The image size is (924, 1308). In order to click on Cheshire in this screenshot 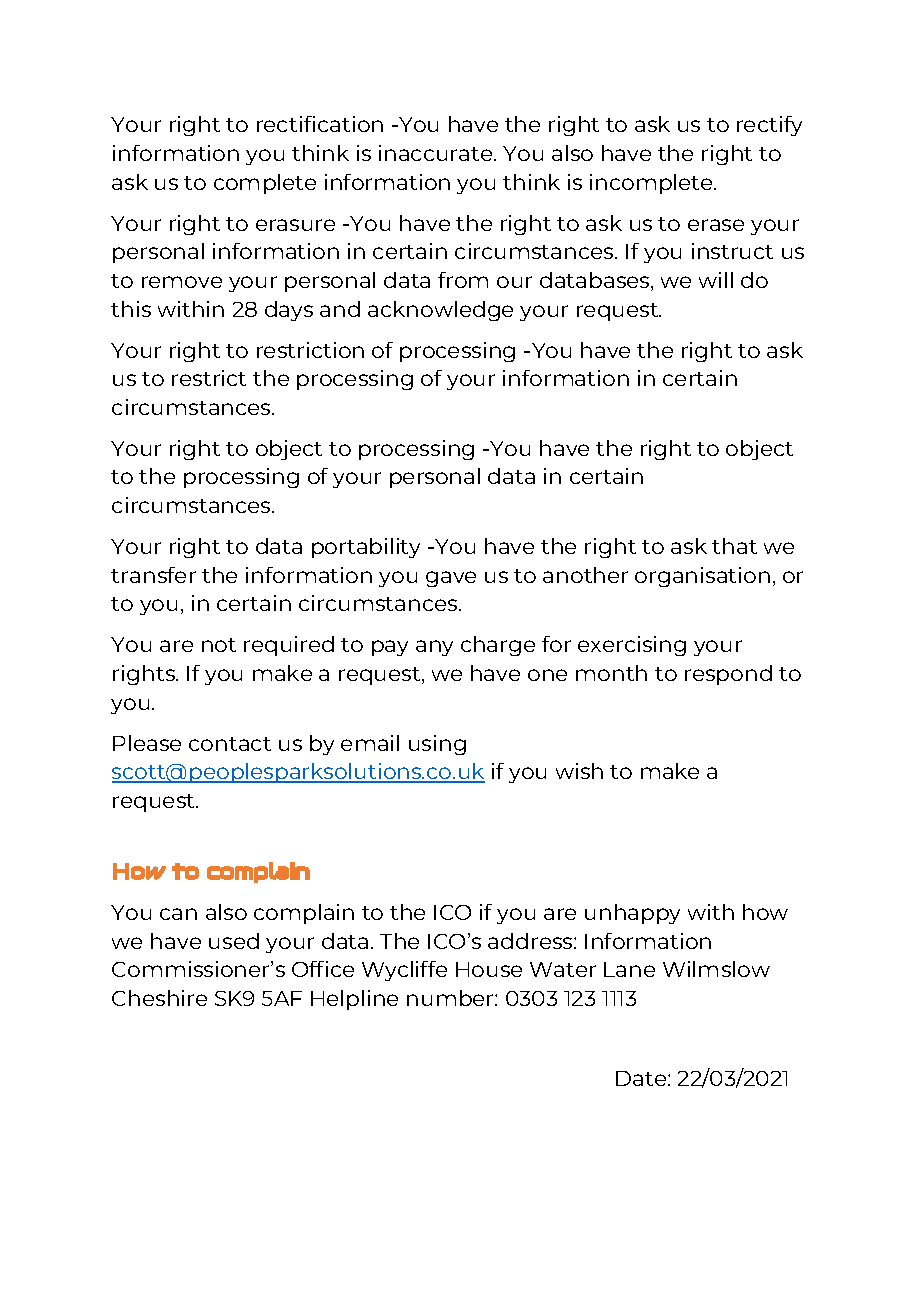, I will do `click(159, 998)`.
